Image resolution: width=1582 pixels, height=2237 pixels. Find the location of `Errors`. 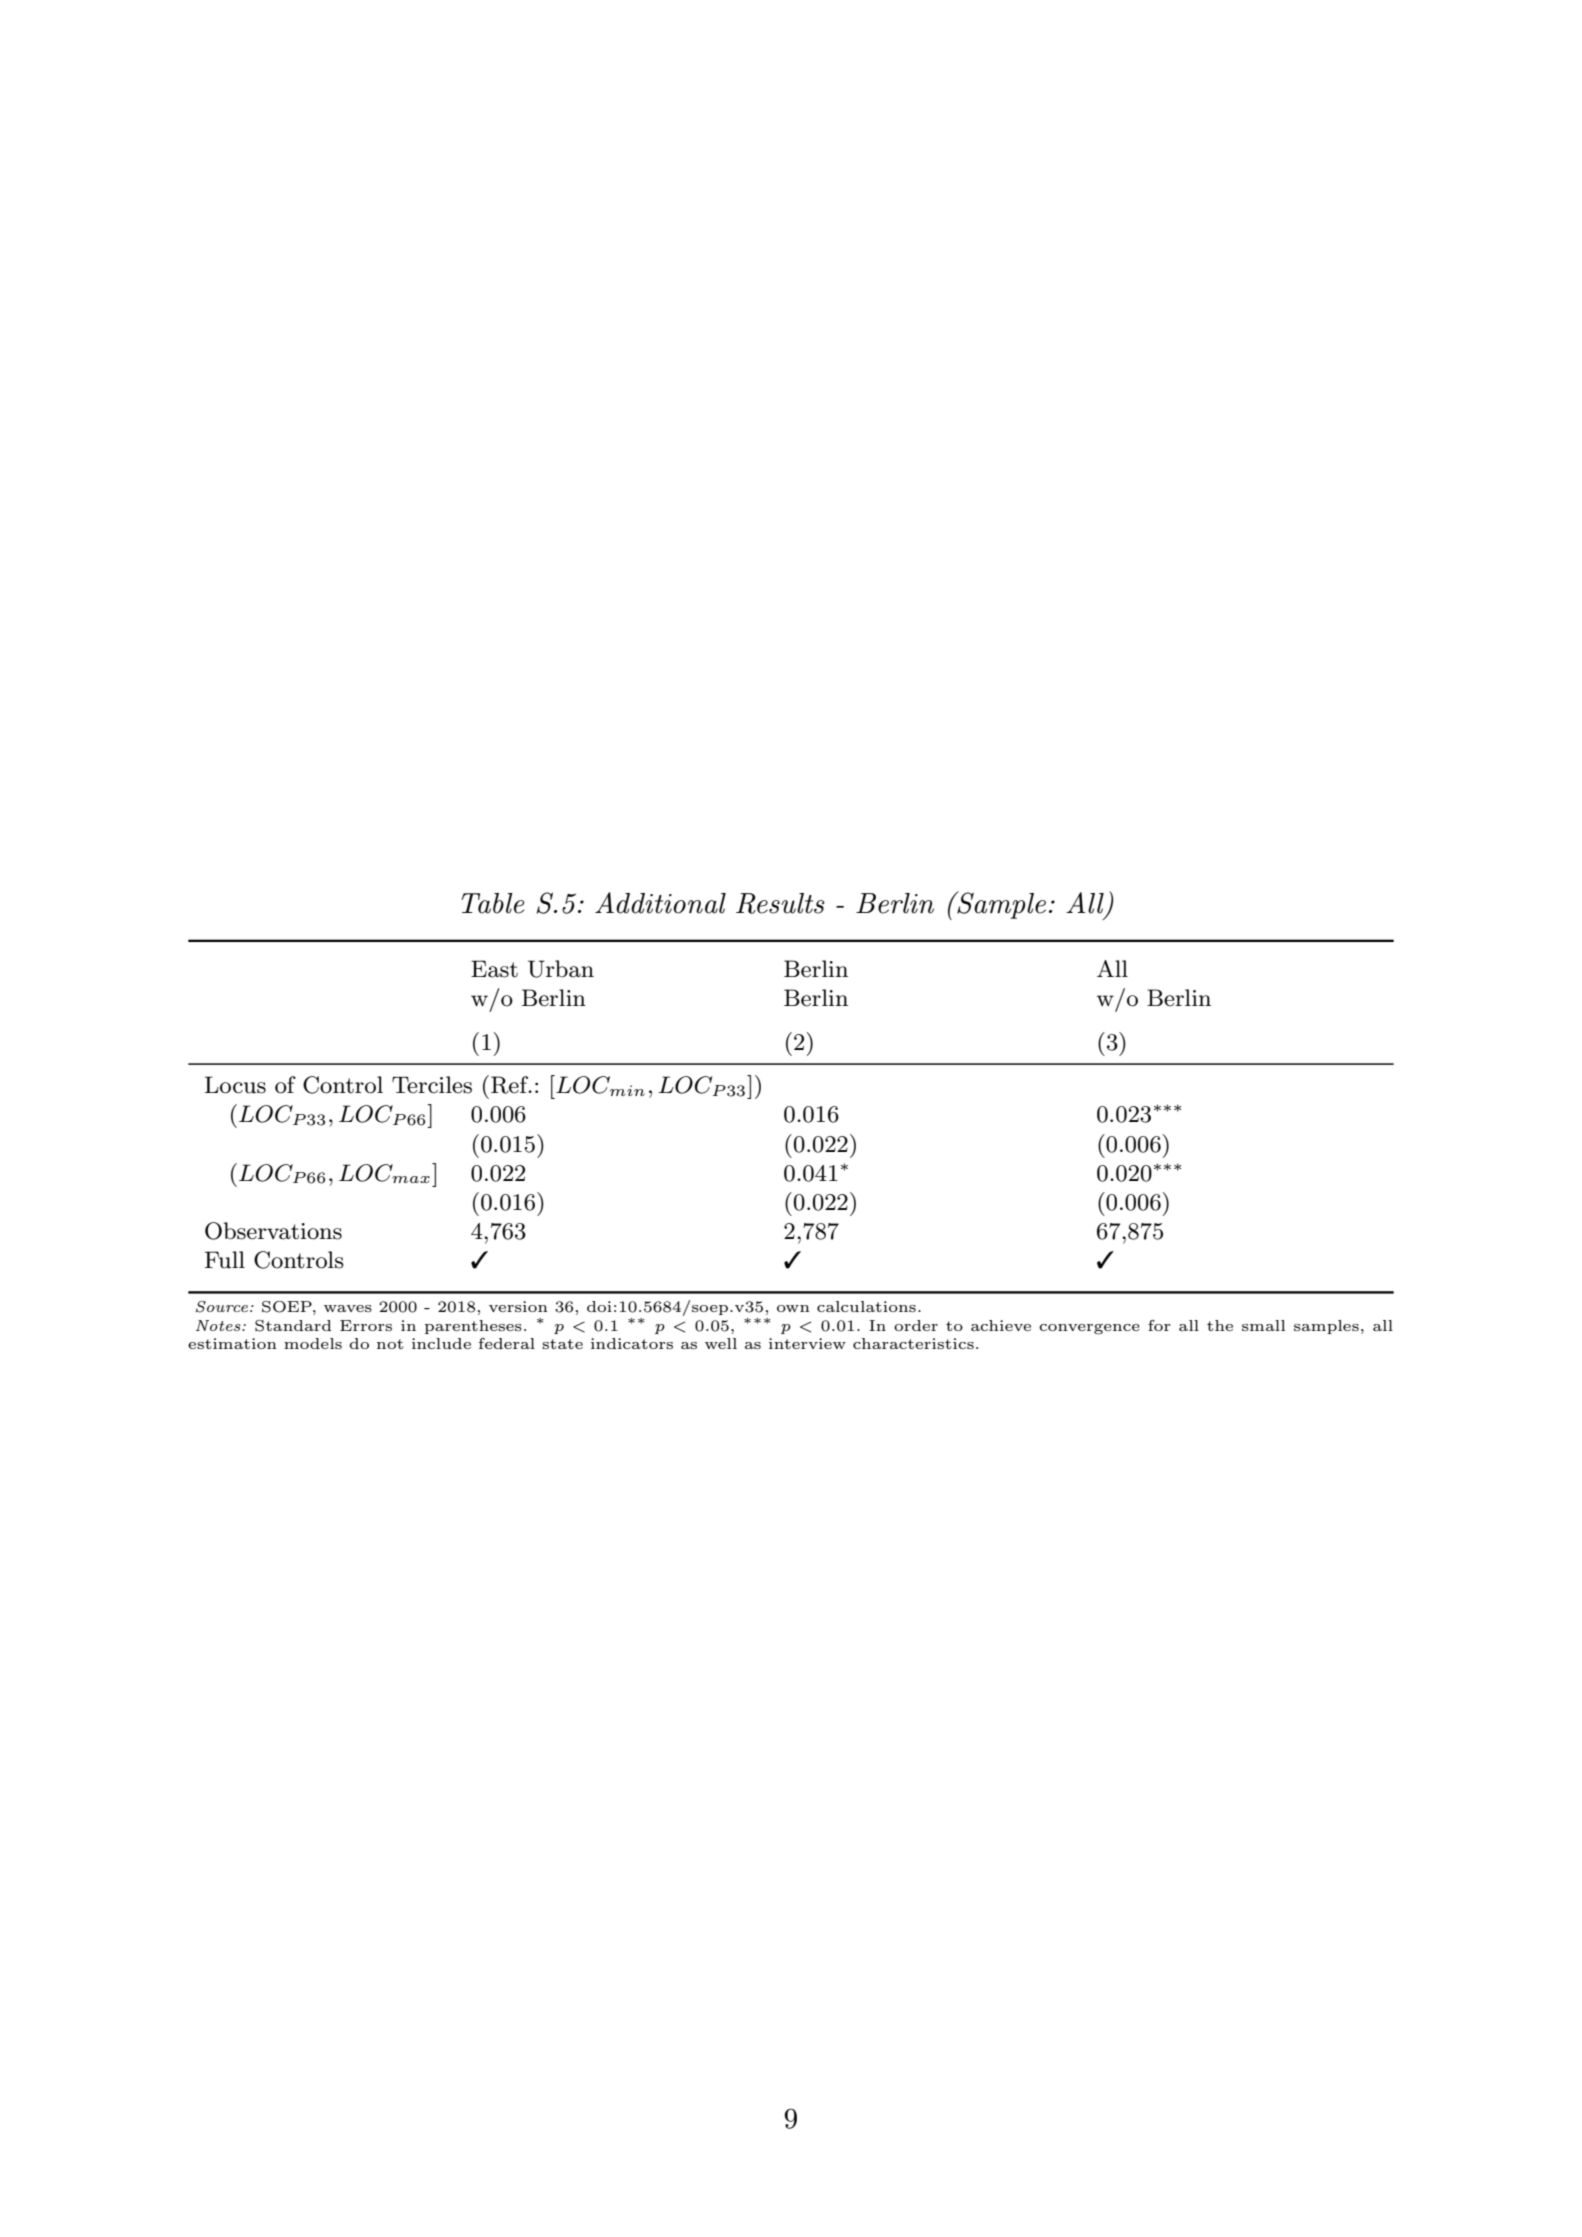

Errors is located at coordinates (366, 1325).
